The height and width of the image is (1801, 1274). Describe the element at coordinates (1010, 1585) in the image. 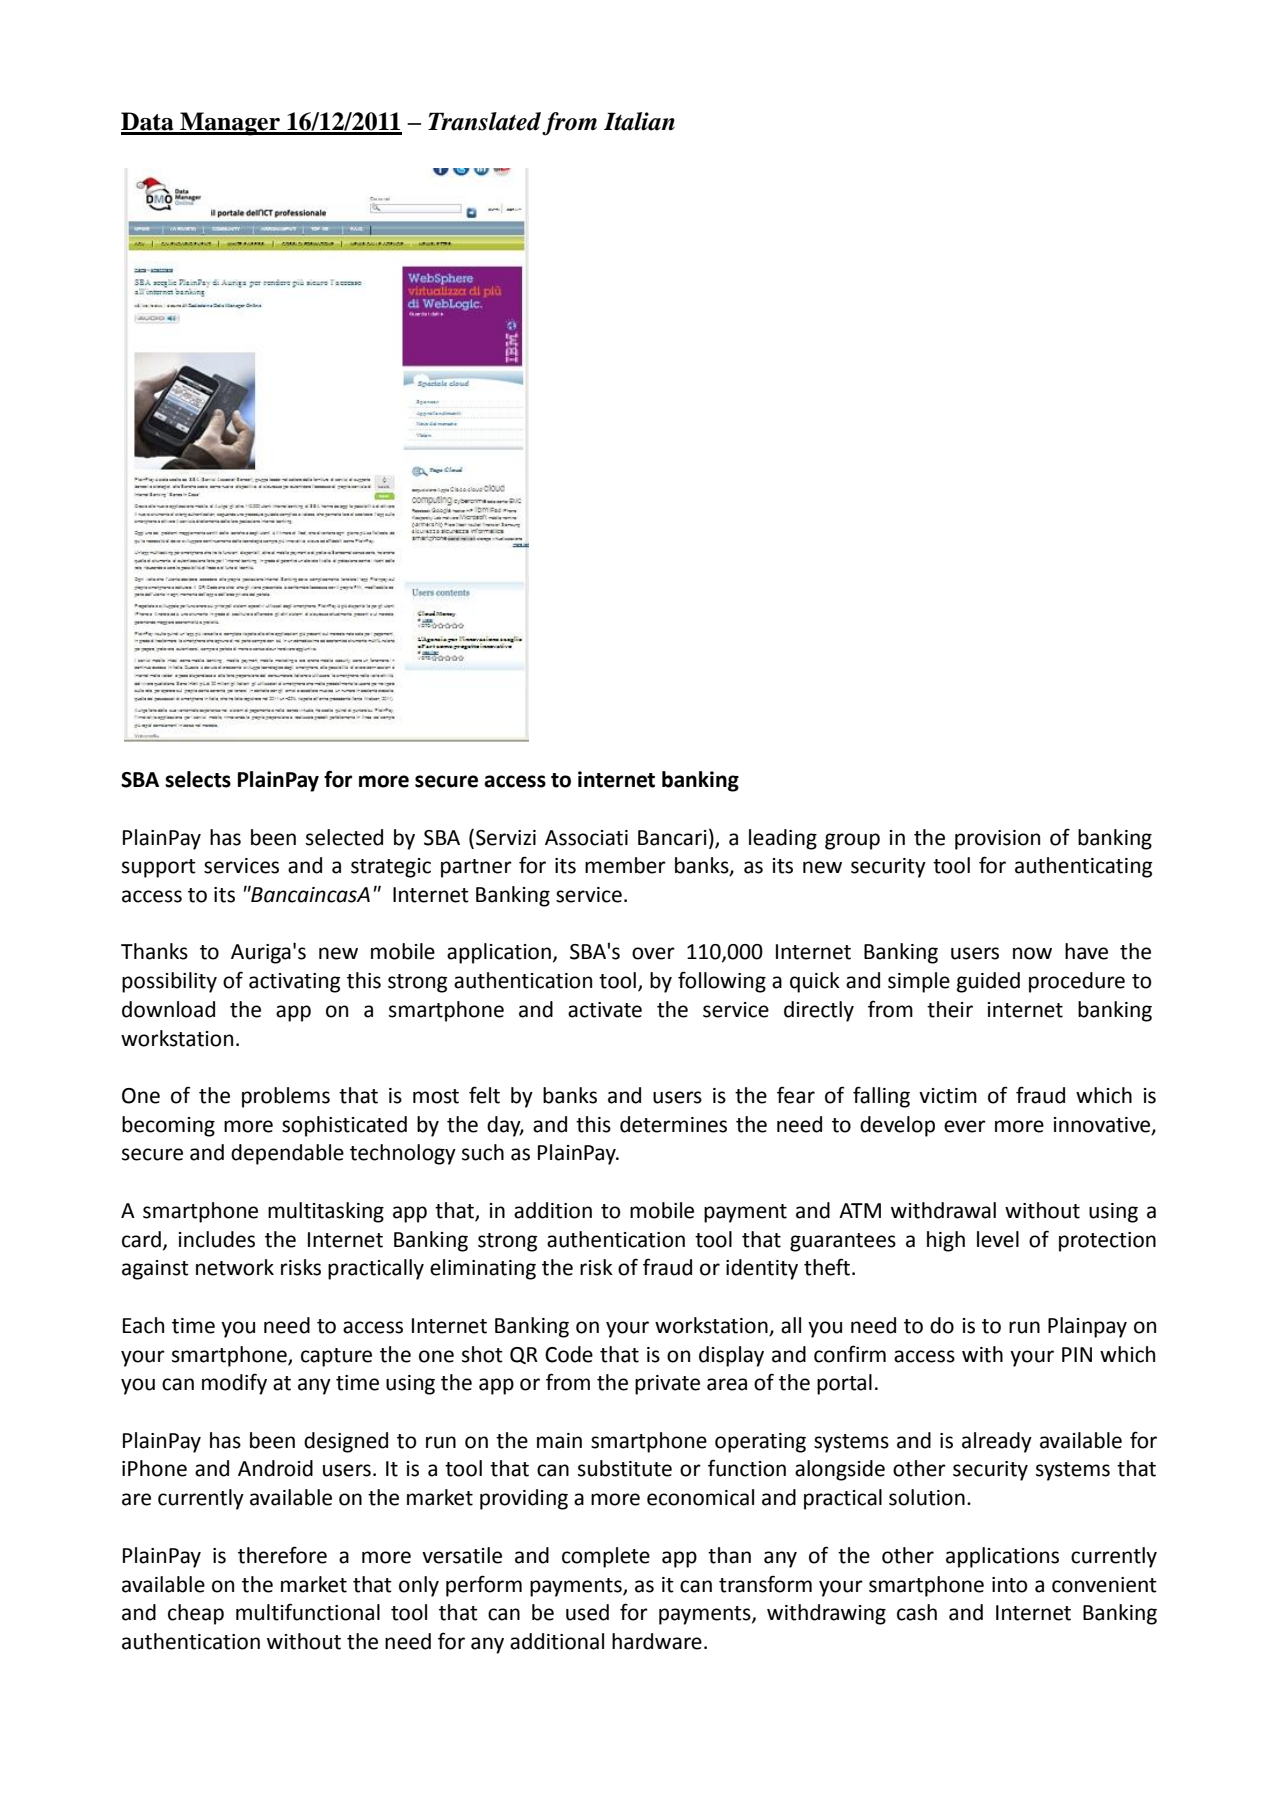

I see `into` at that location.
